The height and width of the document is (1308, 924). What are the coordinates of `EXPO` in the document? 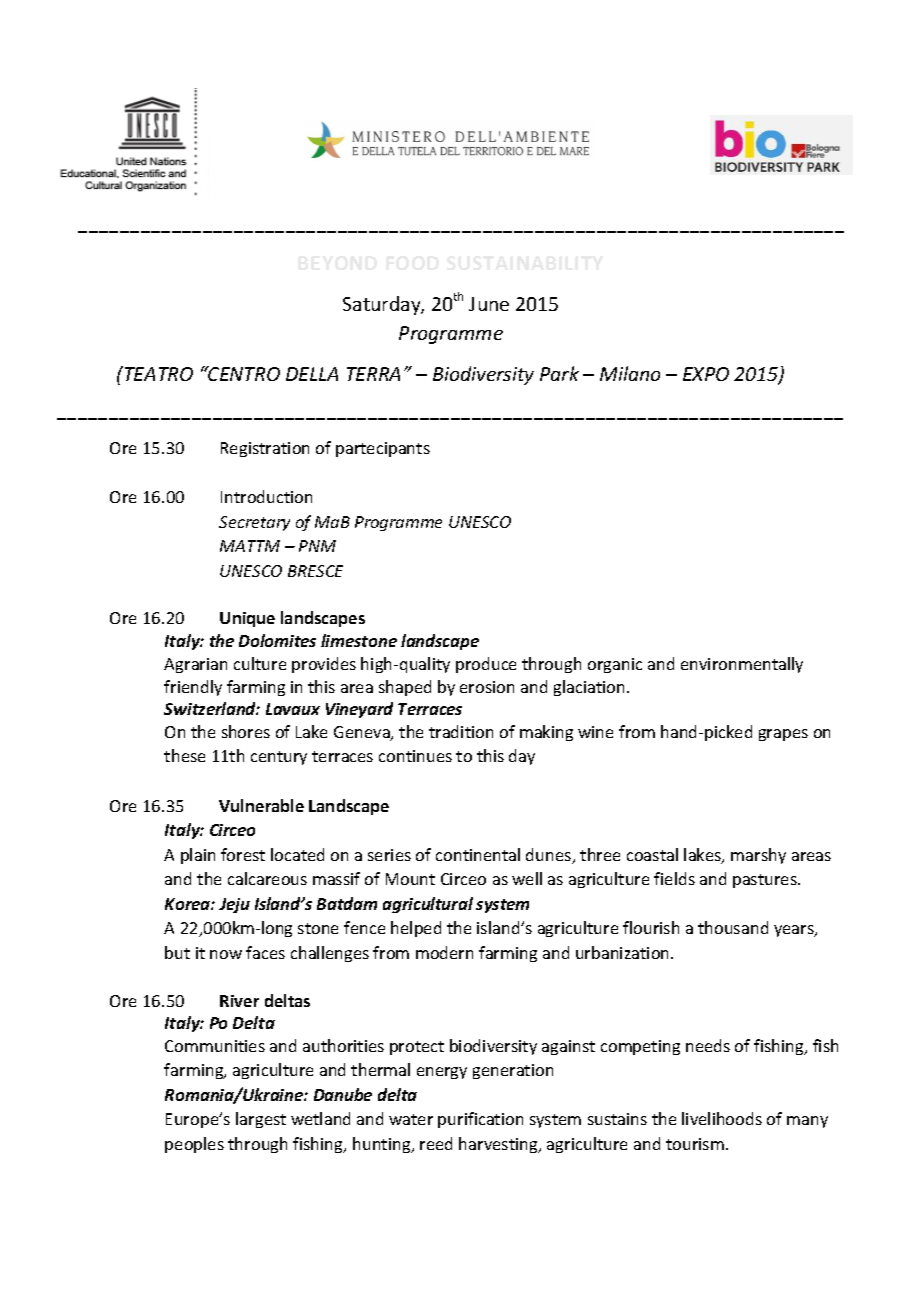 It's located at (706, 374).
